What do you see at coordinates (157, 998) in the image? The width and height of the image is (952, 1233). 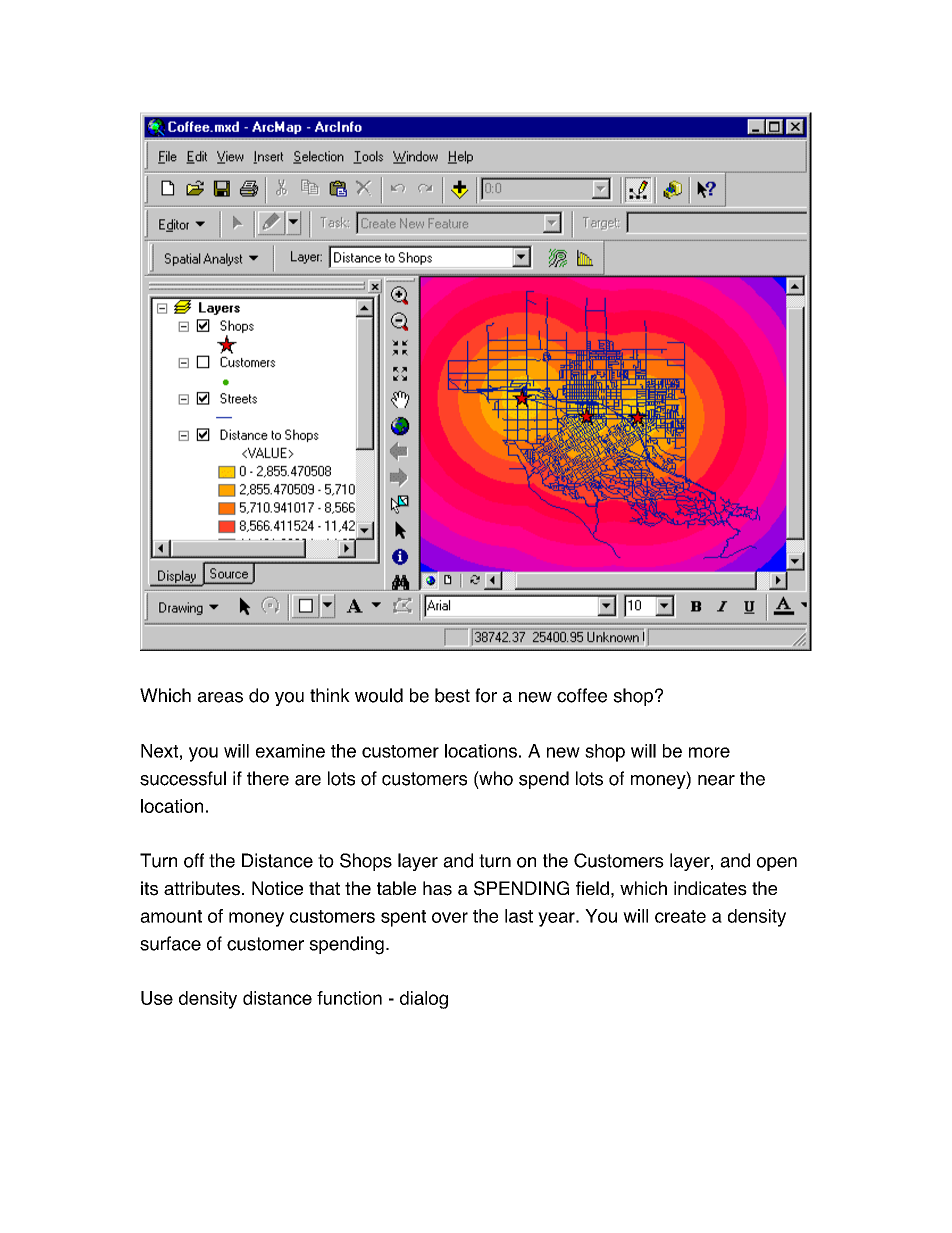 I see `Use` at bounding box center [157, 998].
